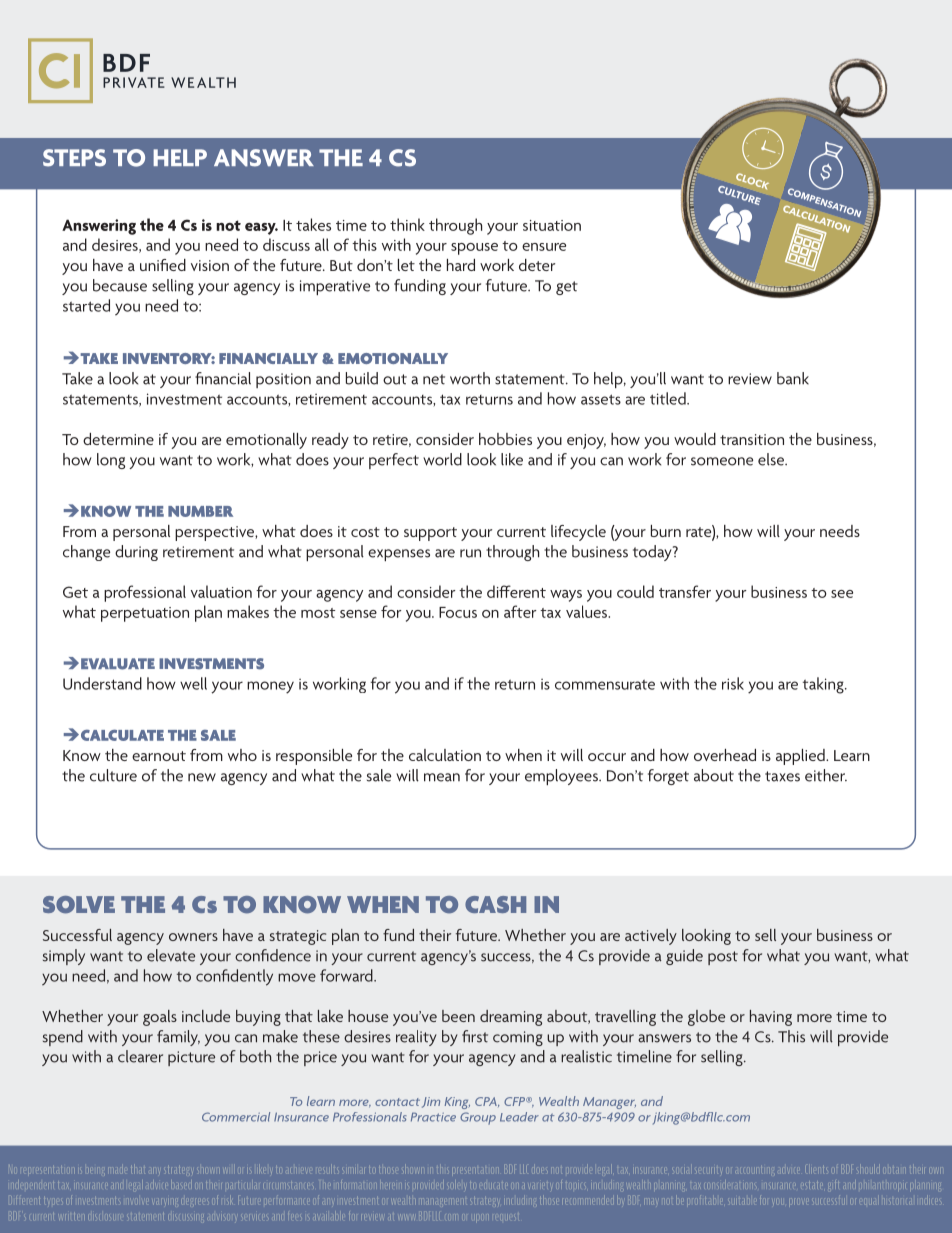 This image has width=952, height=1233. Describe the element at coordinates (407, 224) in the image. I see `think` at that location.
